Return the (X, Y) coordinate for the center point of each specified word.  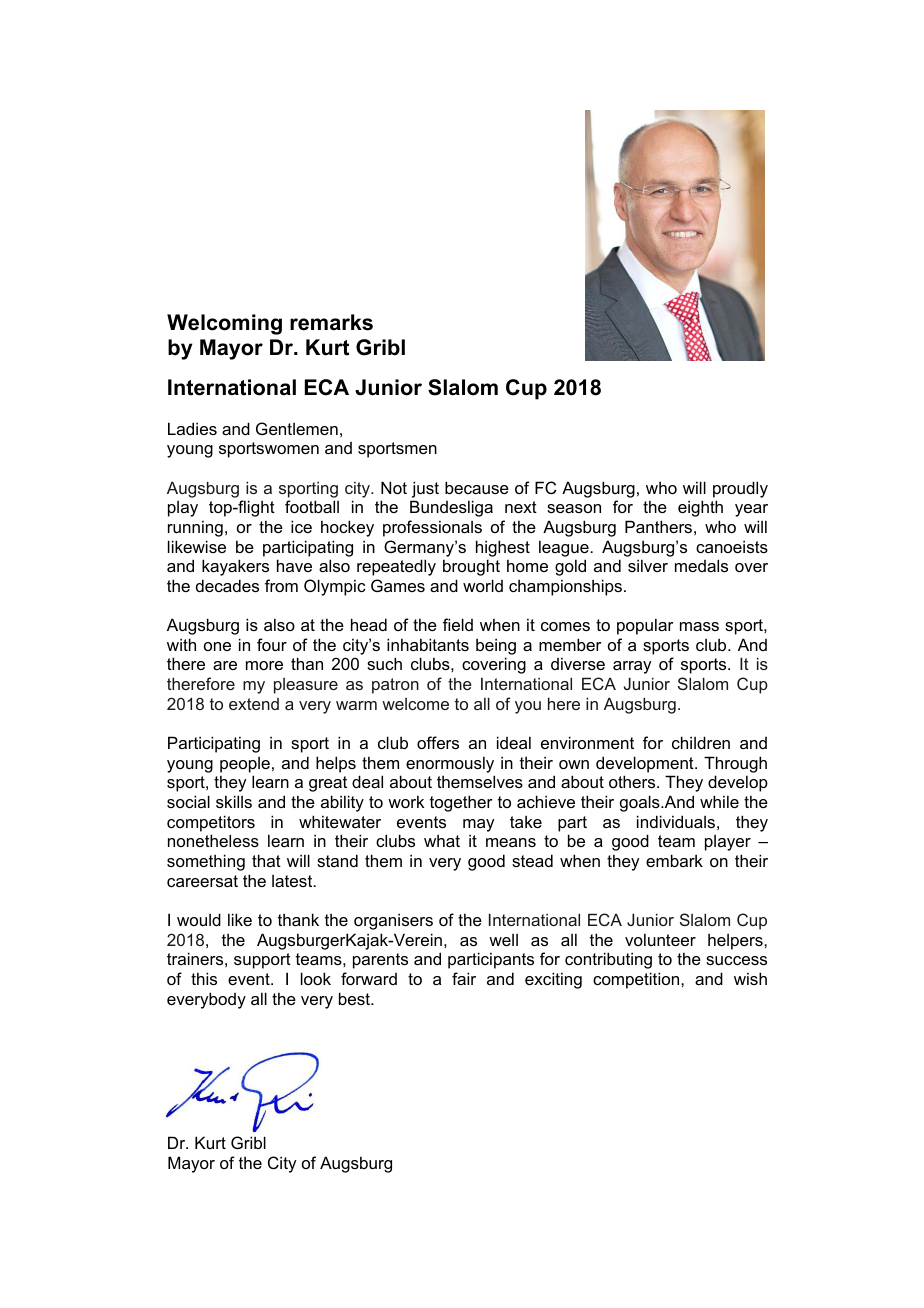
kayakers (235, 567)
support (262, 961)
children (701, 742)
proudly (740, 489)
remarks (331, 322)
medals (701, 565)
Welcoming (224, 324)
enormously (450, 764)
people (245, 765)
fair (464, 978)
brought (471, 567)
